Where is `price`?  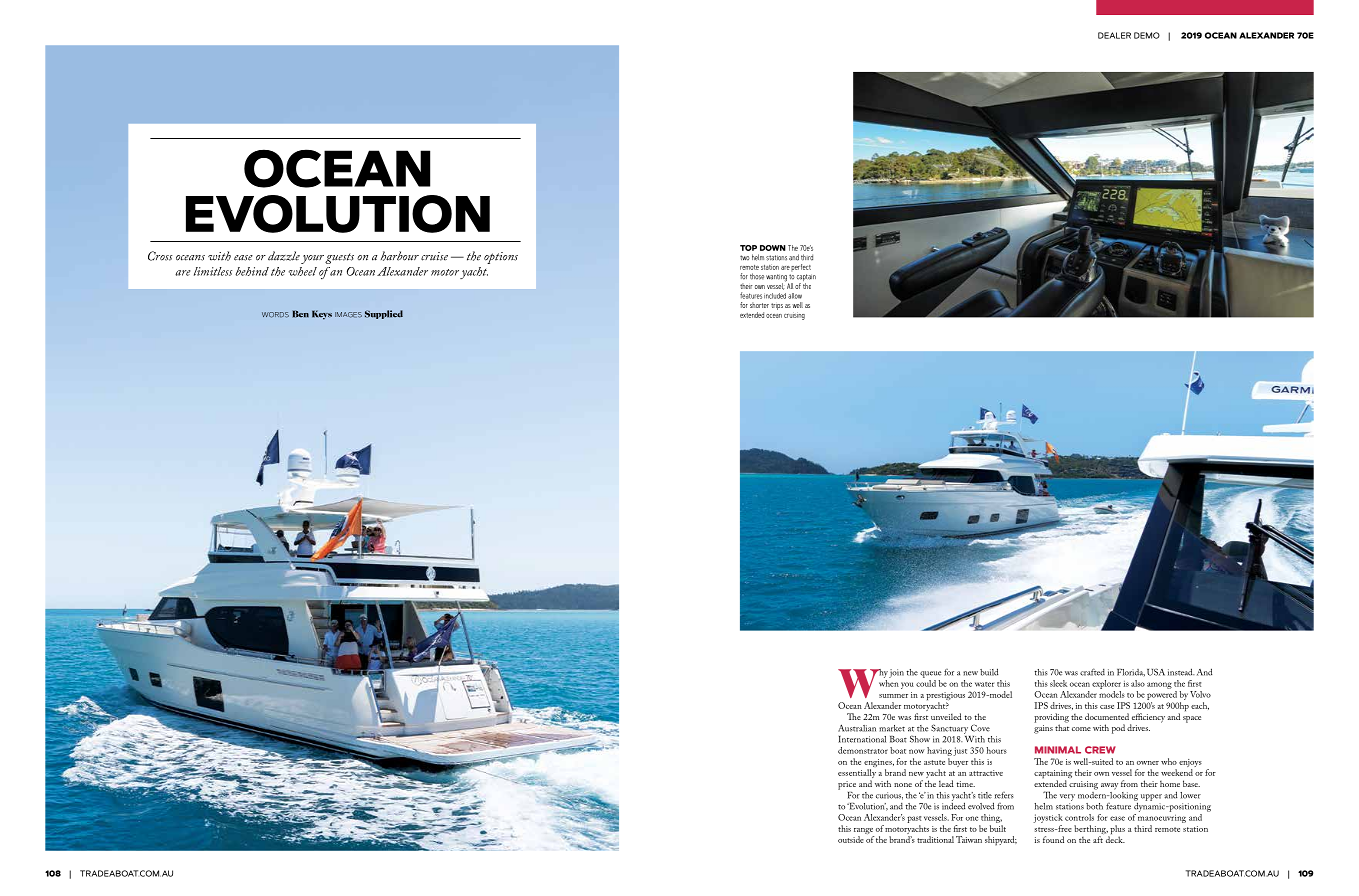
price is located at coordinates (847, 785).
